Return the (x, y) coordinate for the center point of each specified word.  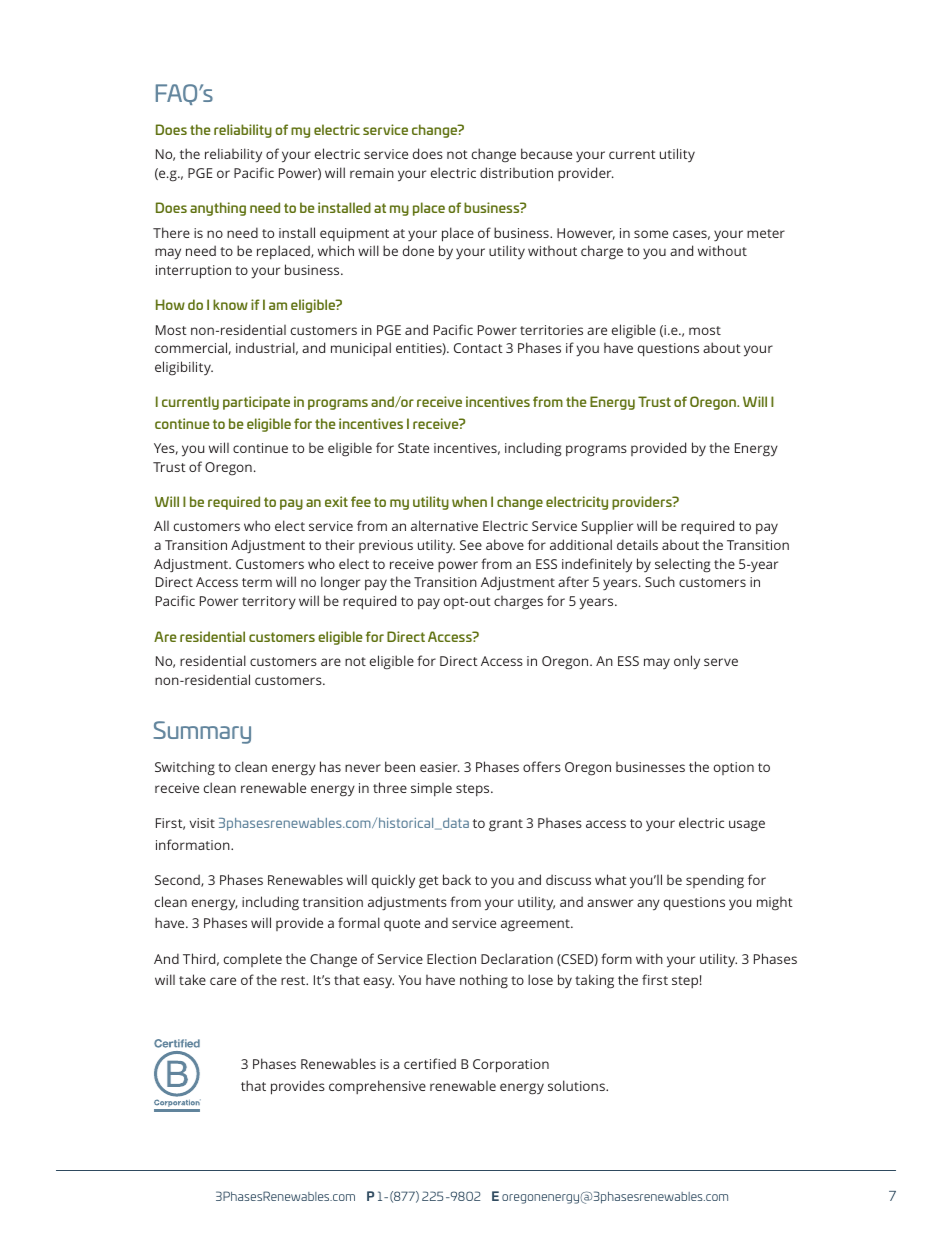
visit (202, 823)
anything (218, 209)
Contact (478, 348)
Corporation (511, 1066)
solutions (577, 1085)
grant (506, 825)
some (651, 234)
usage (747, 826)
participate (256, 403)
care (223, 981)
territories (551, 330)
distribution (516, 172)
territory (269, 603)
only (687, 662)
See (471, 545)
